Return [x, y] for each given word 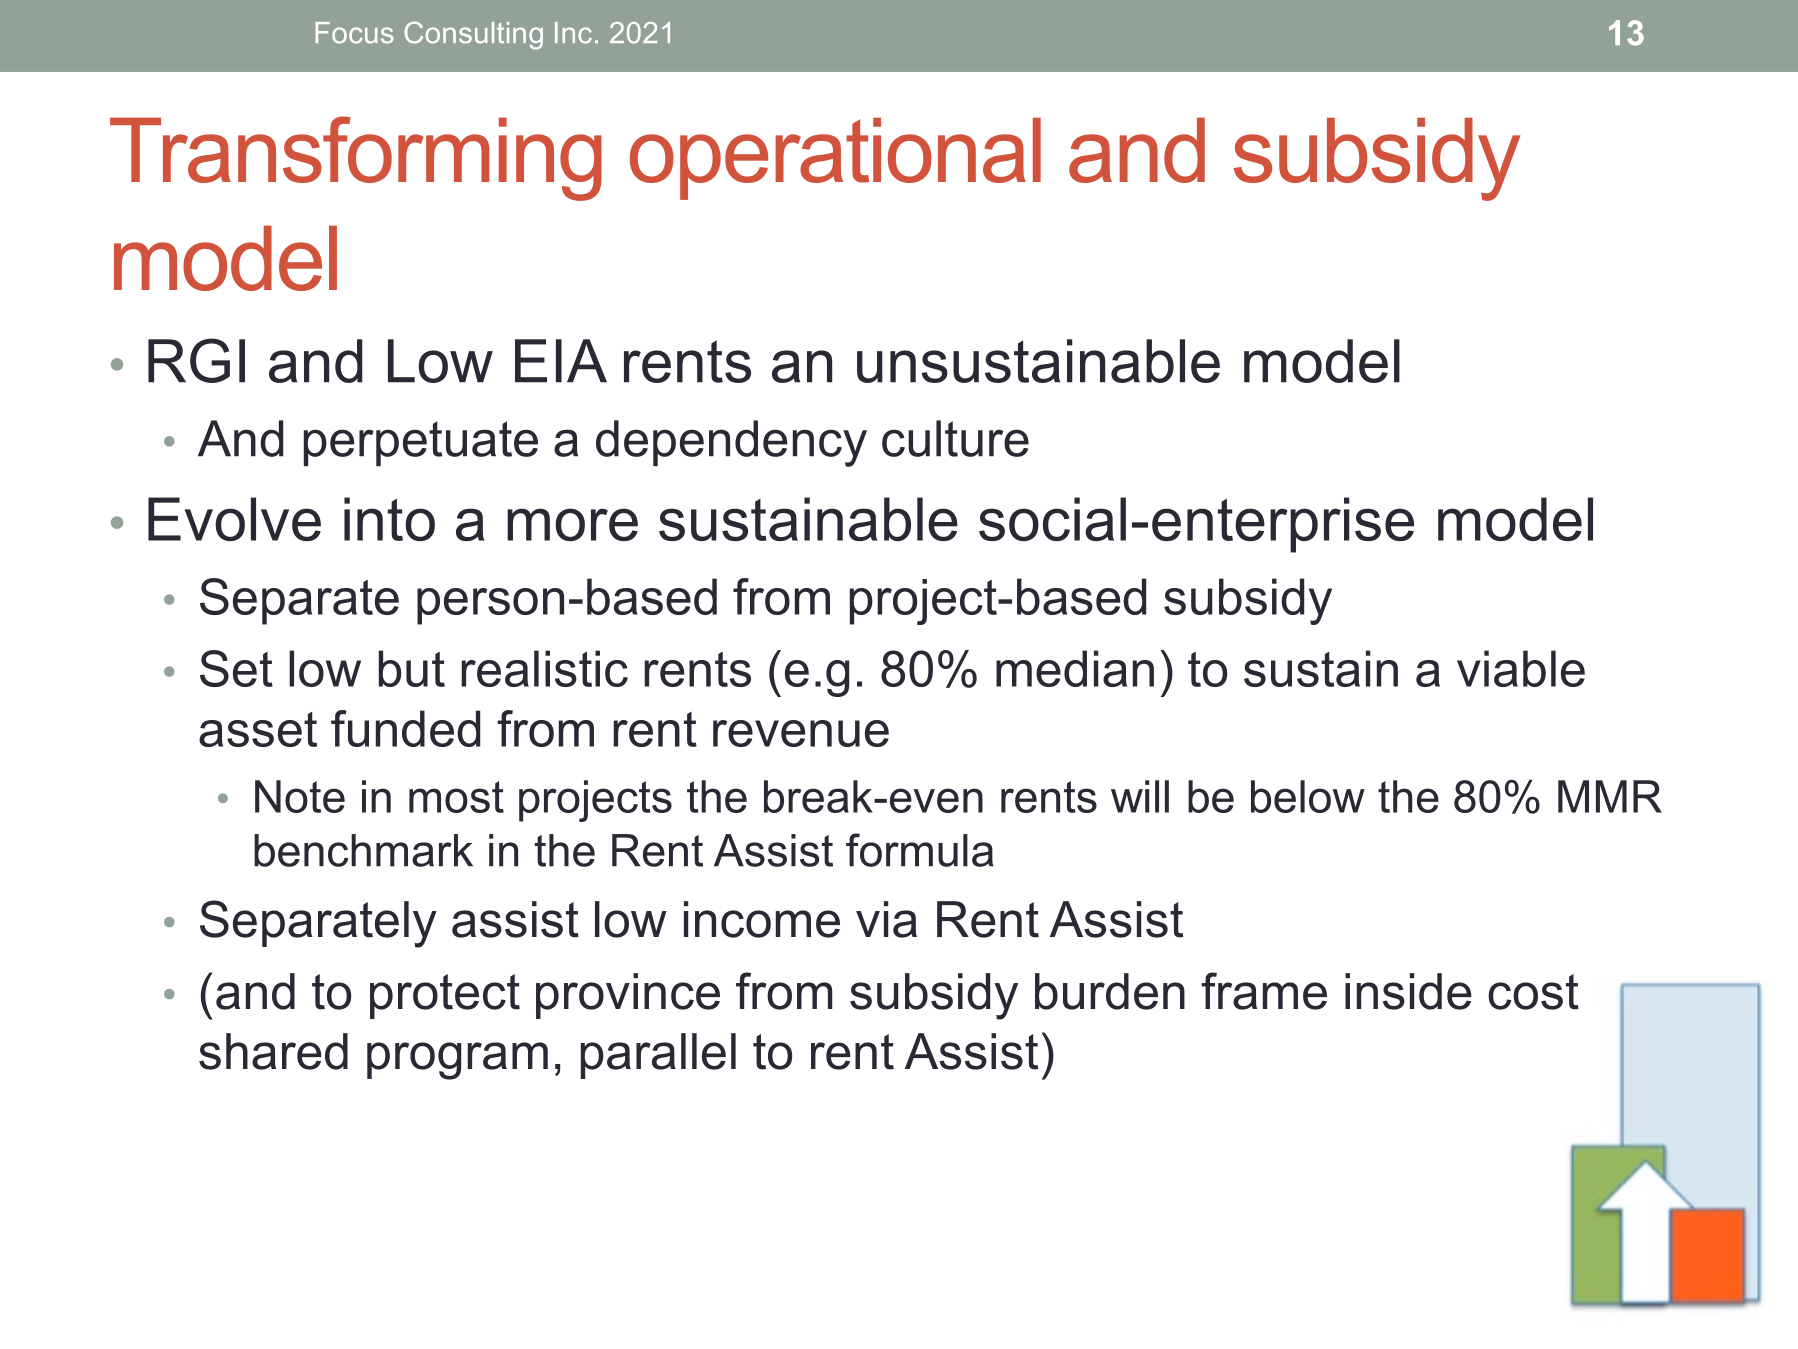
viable [1521, 668]
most [456, 797]
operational [835, 158]
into [389, 519]
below [1308, 796]
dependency [731, 443]
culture [955, 438]
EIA [561, 361]
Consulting [473, 35]
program [457, 1061]
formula [920, 850]
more [572, 524]
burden [1110, 991]
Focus [354, 33]
